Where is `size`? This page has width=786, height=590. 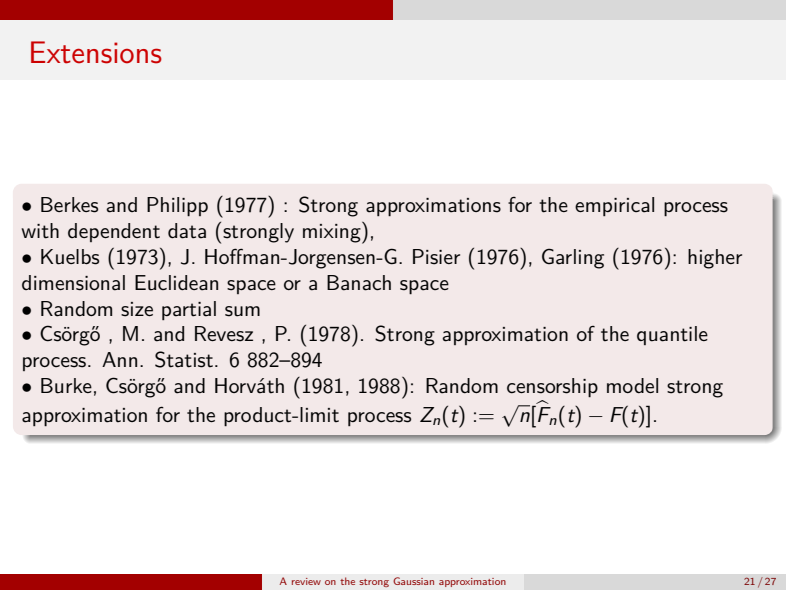
size is located at coordinates (137, 309).
